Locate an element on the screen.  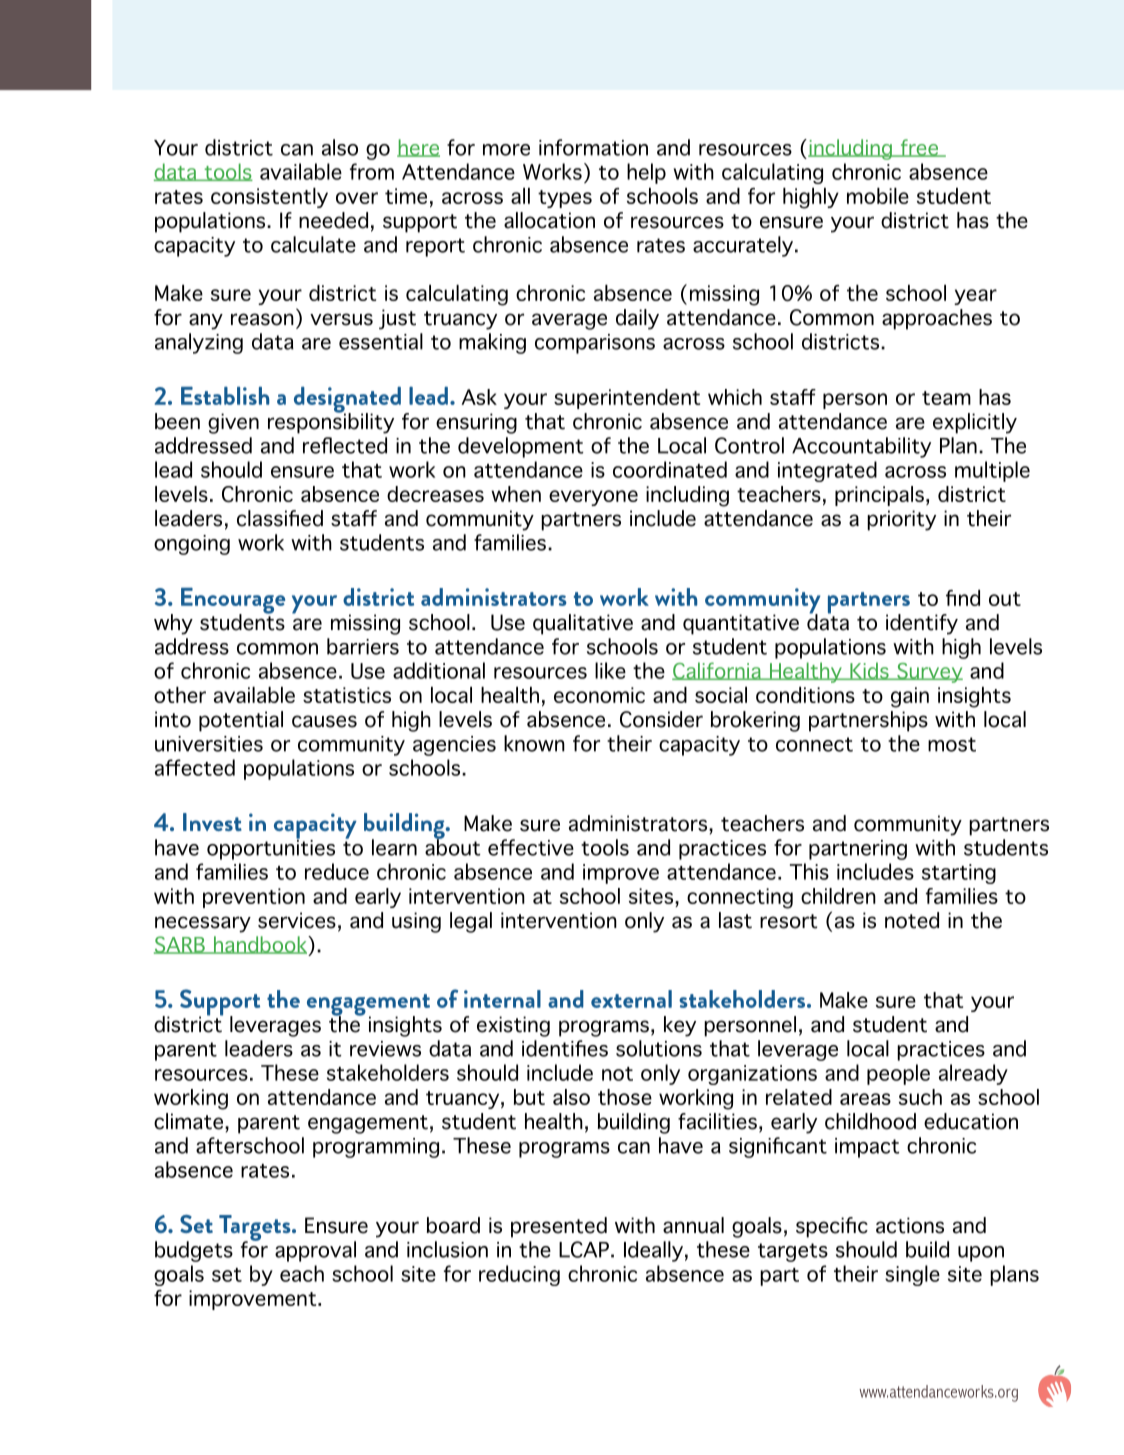
gain is located at coordinates (910, 697).
